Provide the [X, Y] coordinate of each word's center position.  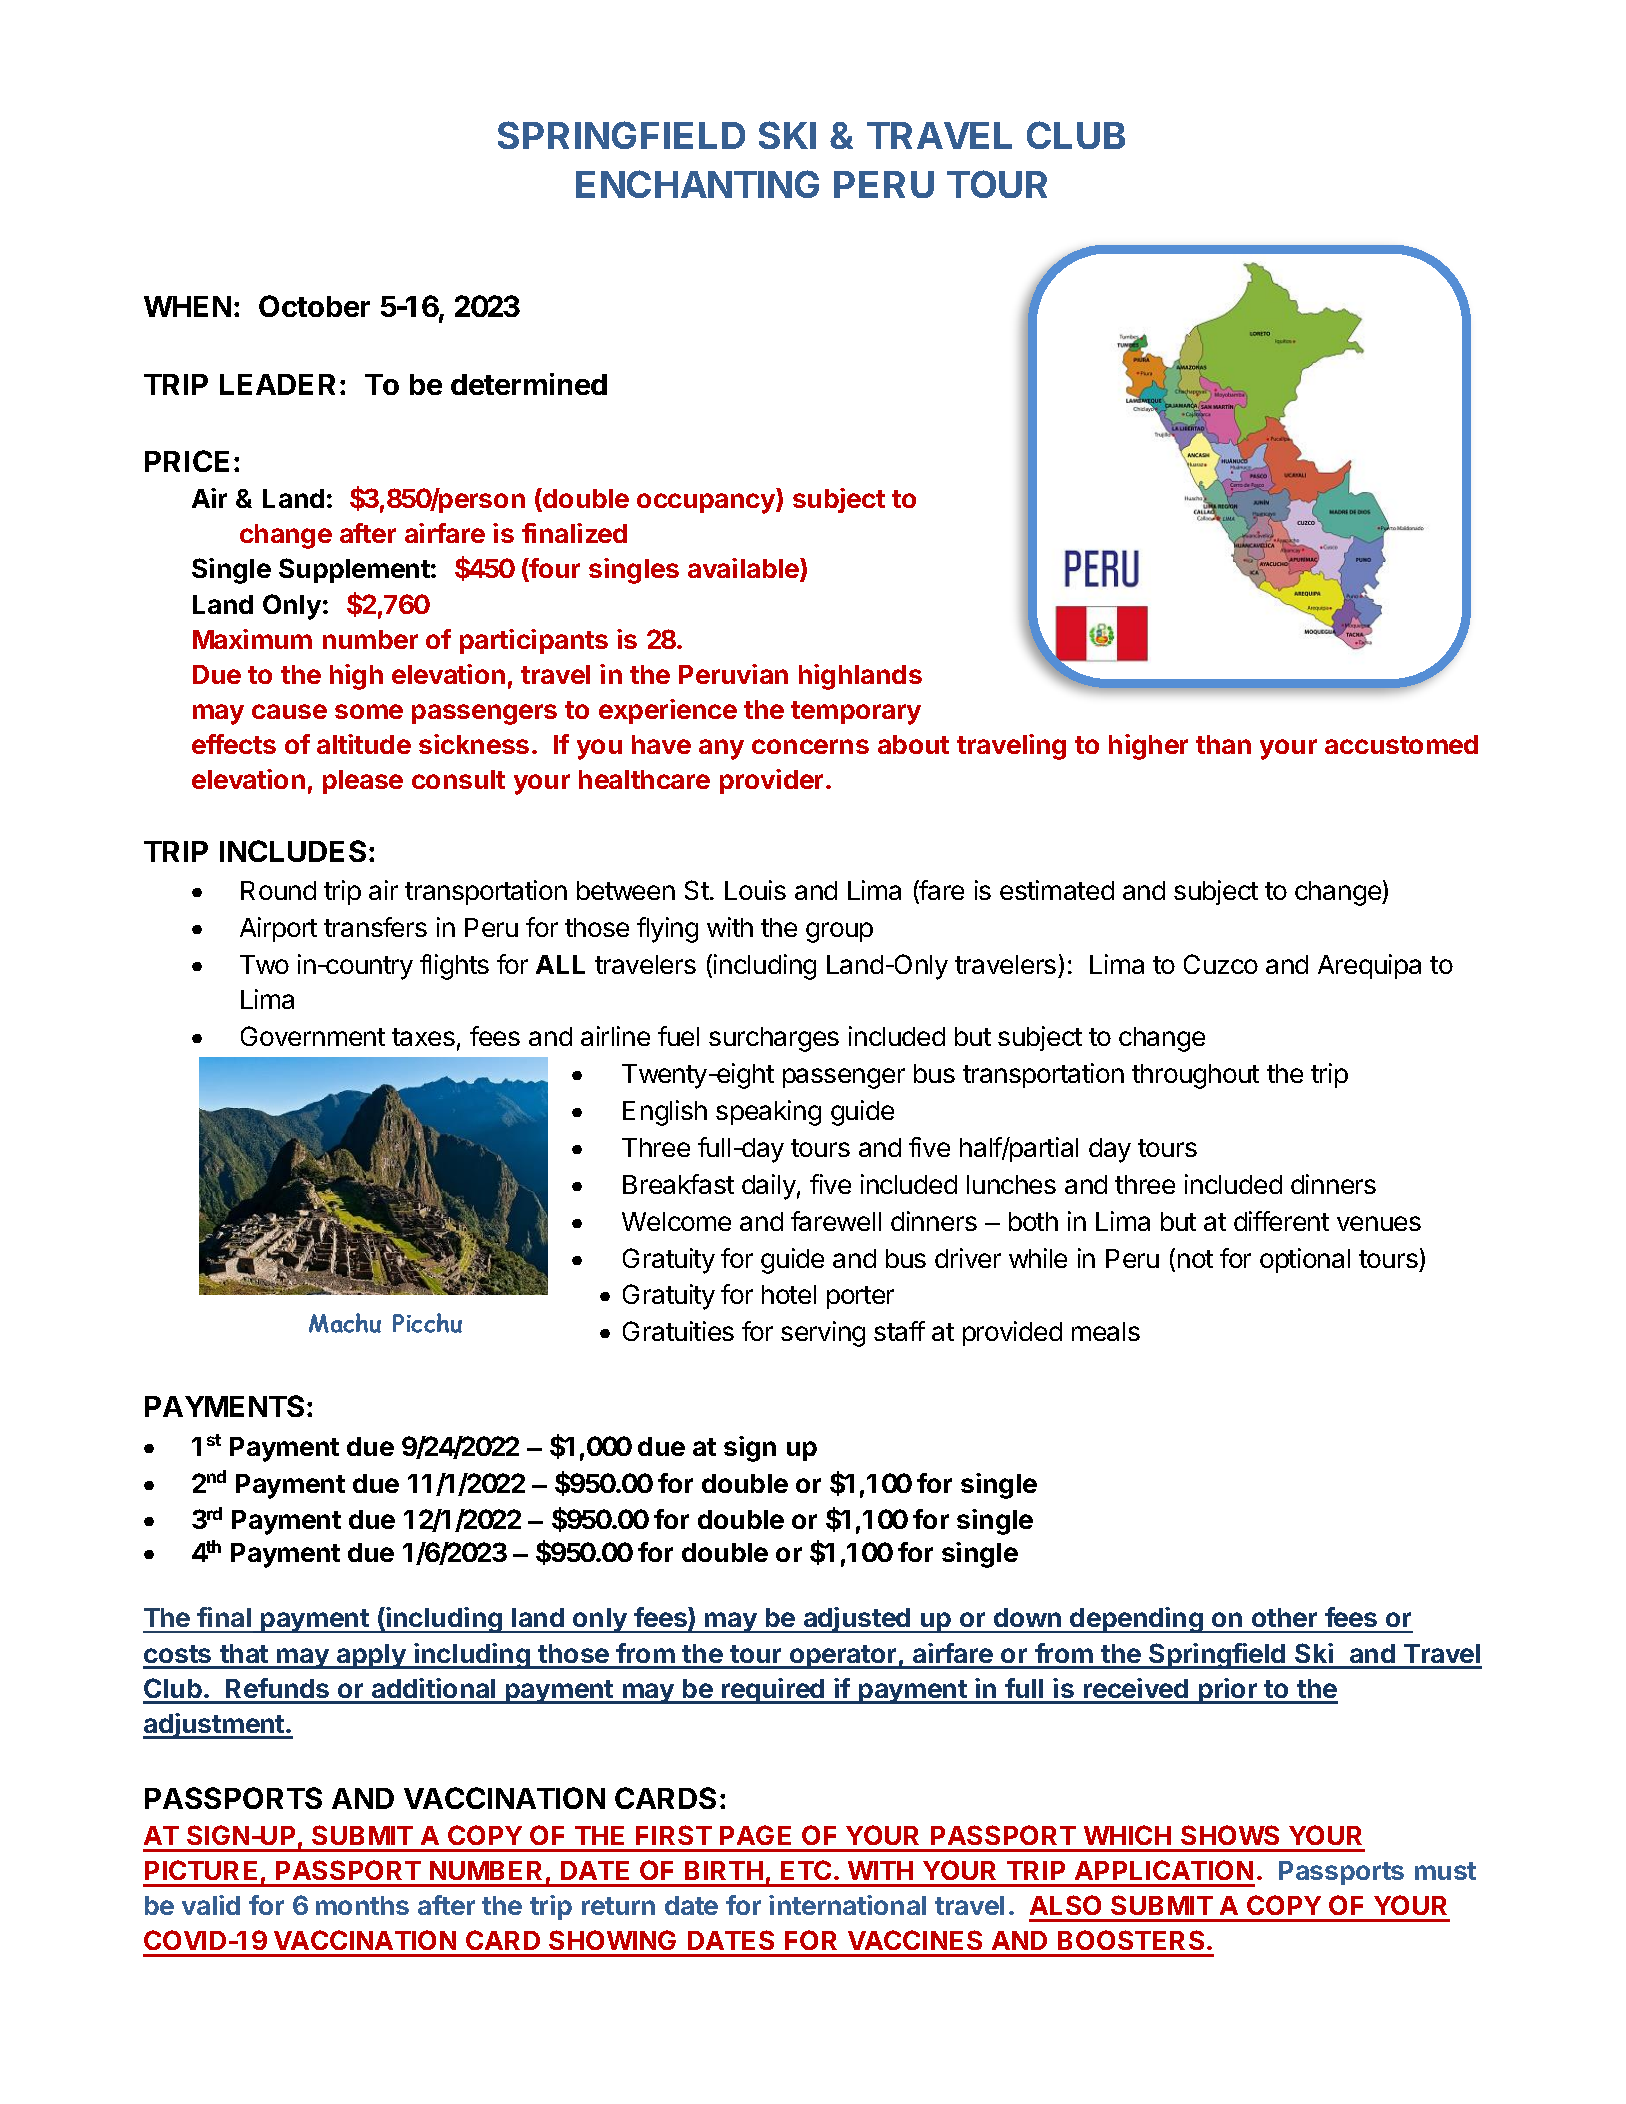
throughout [1195, 1076]
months [362, 1905]
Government [313, 1036]
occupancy [707, 503]
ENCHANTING [697, 184]
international [847, 1905]
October [314, 306]
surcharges [774, 1039]
